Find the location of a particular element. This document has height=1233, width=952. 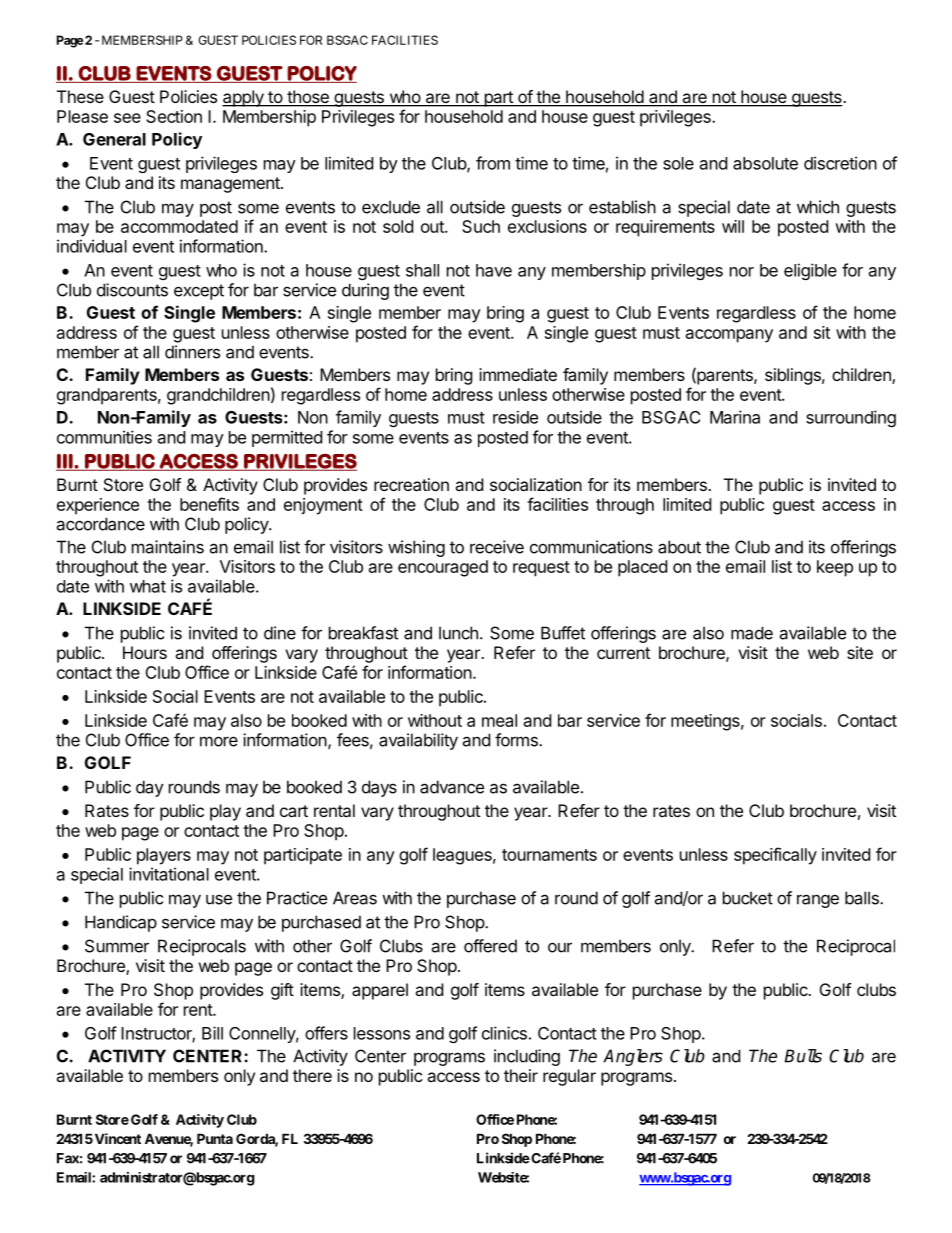

maintains is located at coordinates (168, 547).
